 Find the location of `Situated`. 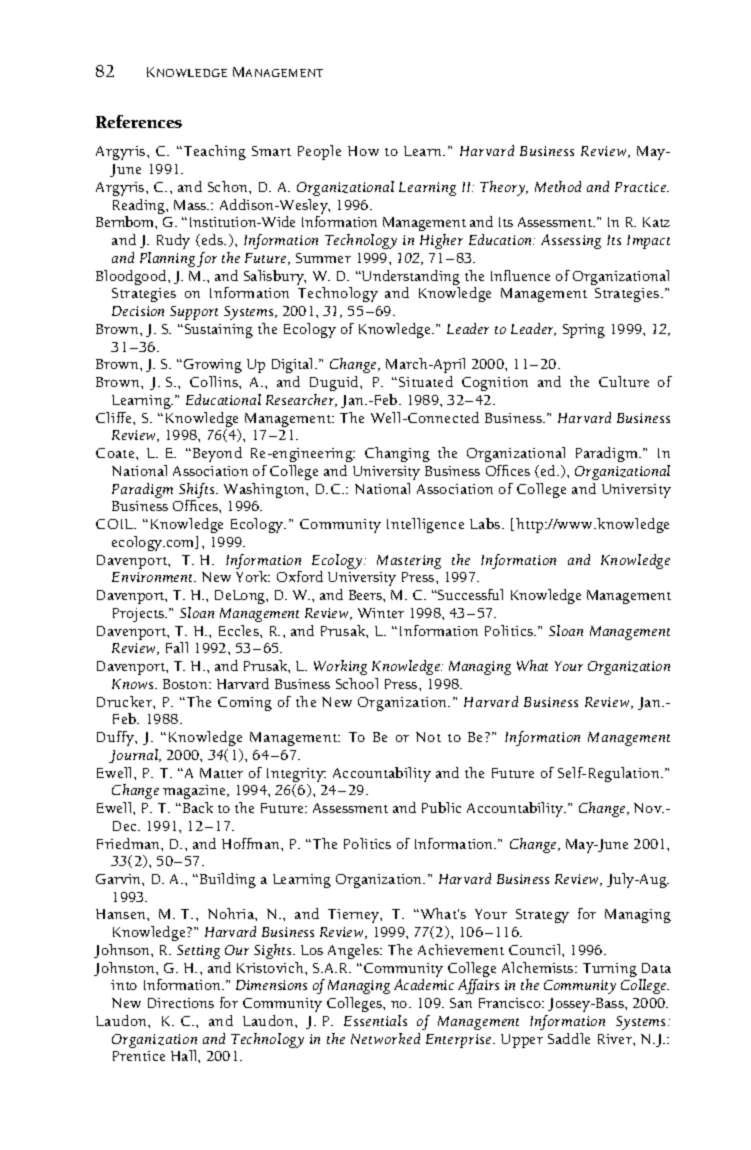

Situated is located at coordinates (426, 381).
